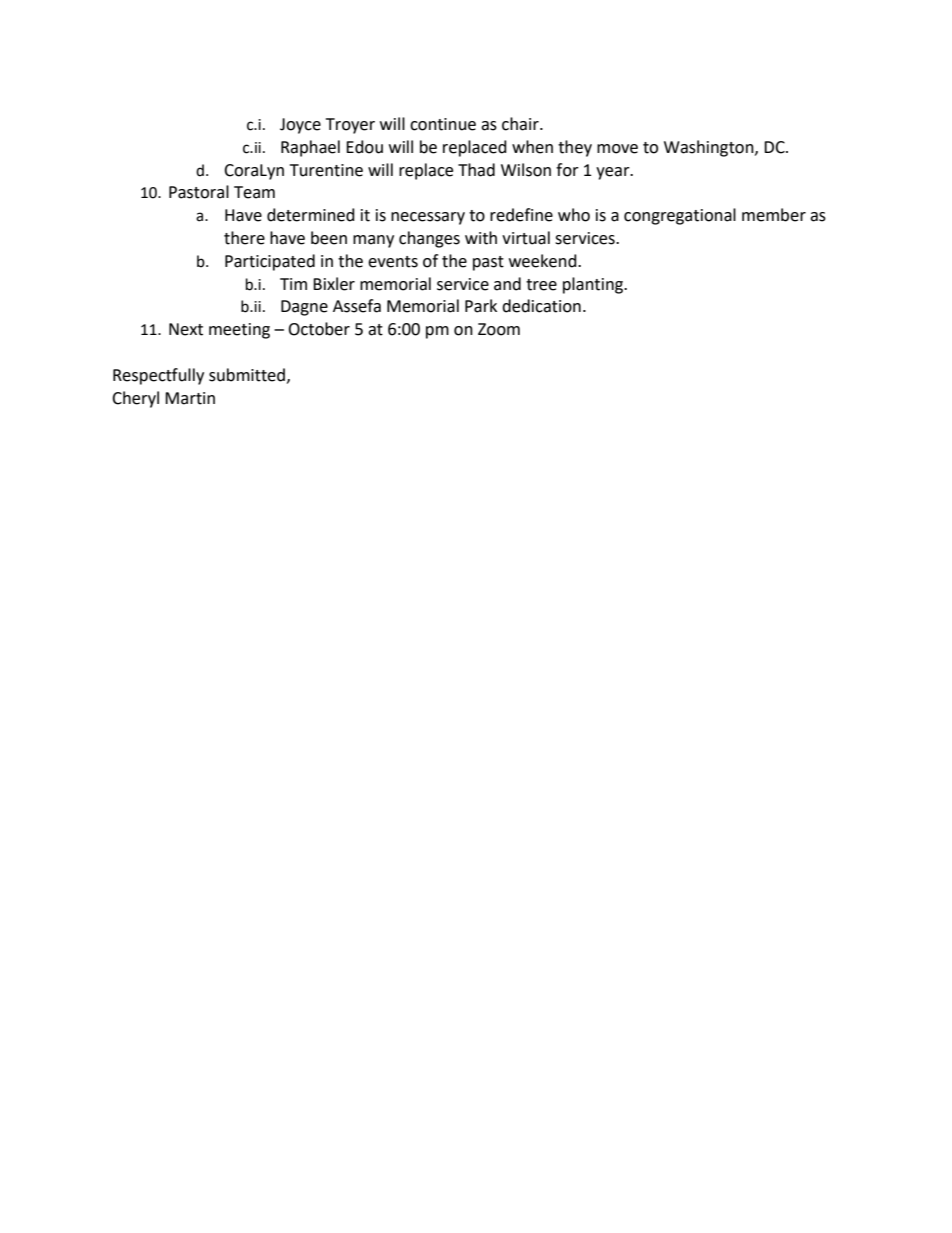  I want to click on there, so click(244, 238).
